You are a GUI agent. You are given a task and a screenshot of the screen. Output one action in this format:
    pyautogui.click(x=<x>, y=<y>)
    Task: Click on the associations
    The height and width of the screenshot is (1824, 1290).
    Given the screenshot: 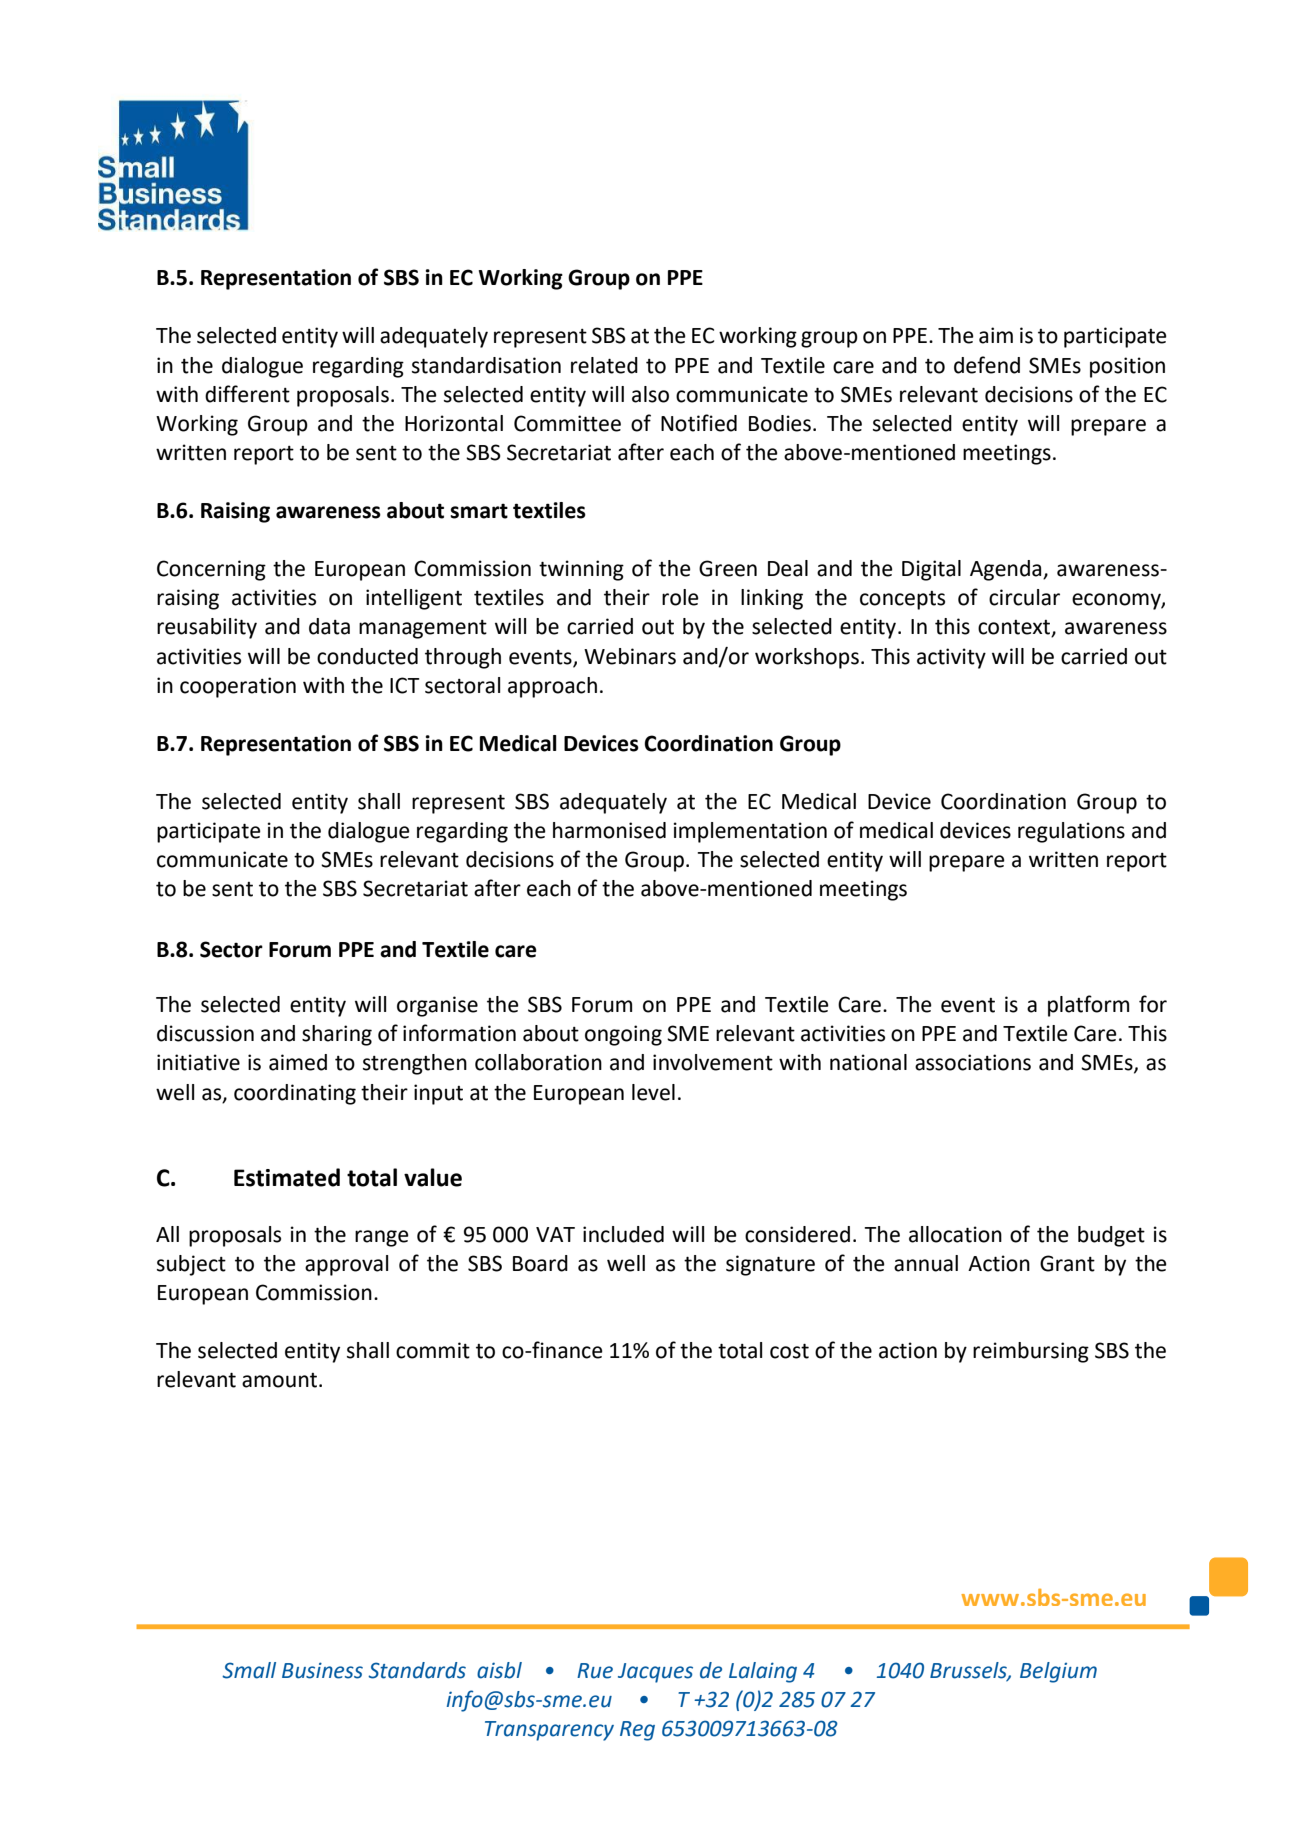 What is the action you would take?
    pyautogui.click(x=973, y=1062)
